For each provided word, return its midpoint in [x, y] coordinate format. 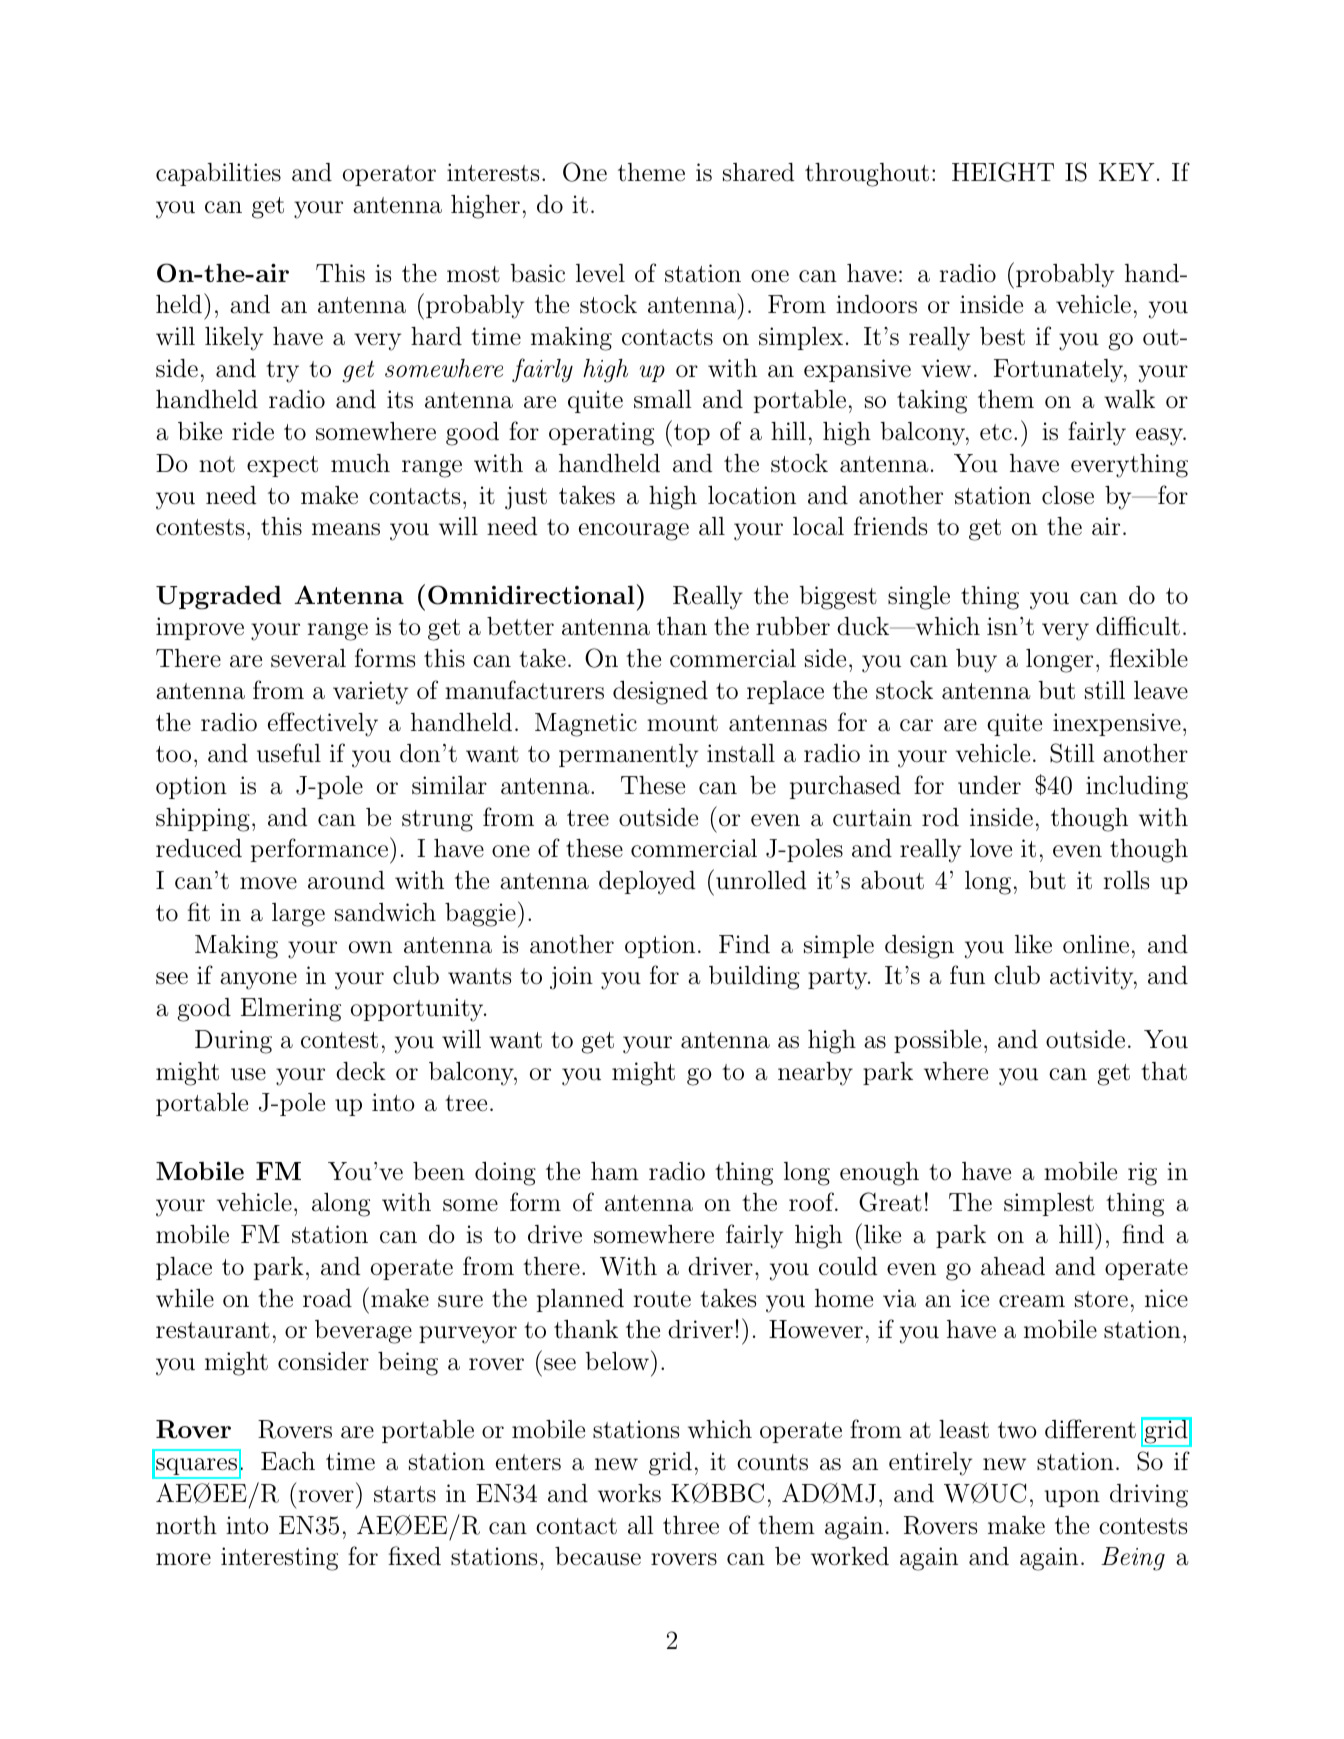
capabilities [218, 174]
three [691, 1525]
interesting [279, 1559]
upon [1072, 1498]
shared [759, 172]
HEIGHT [1003, 172]
